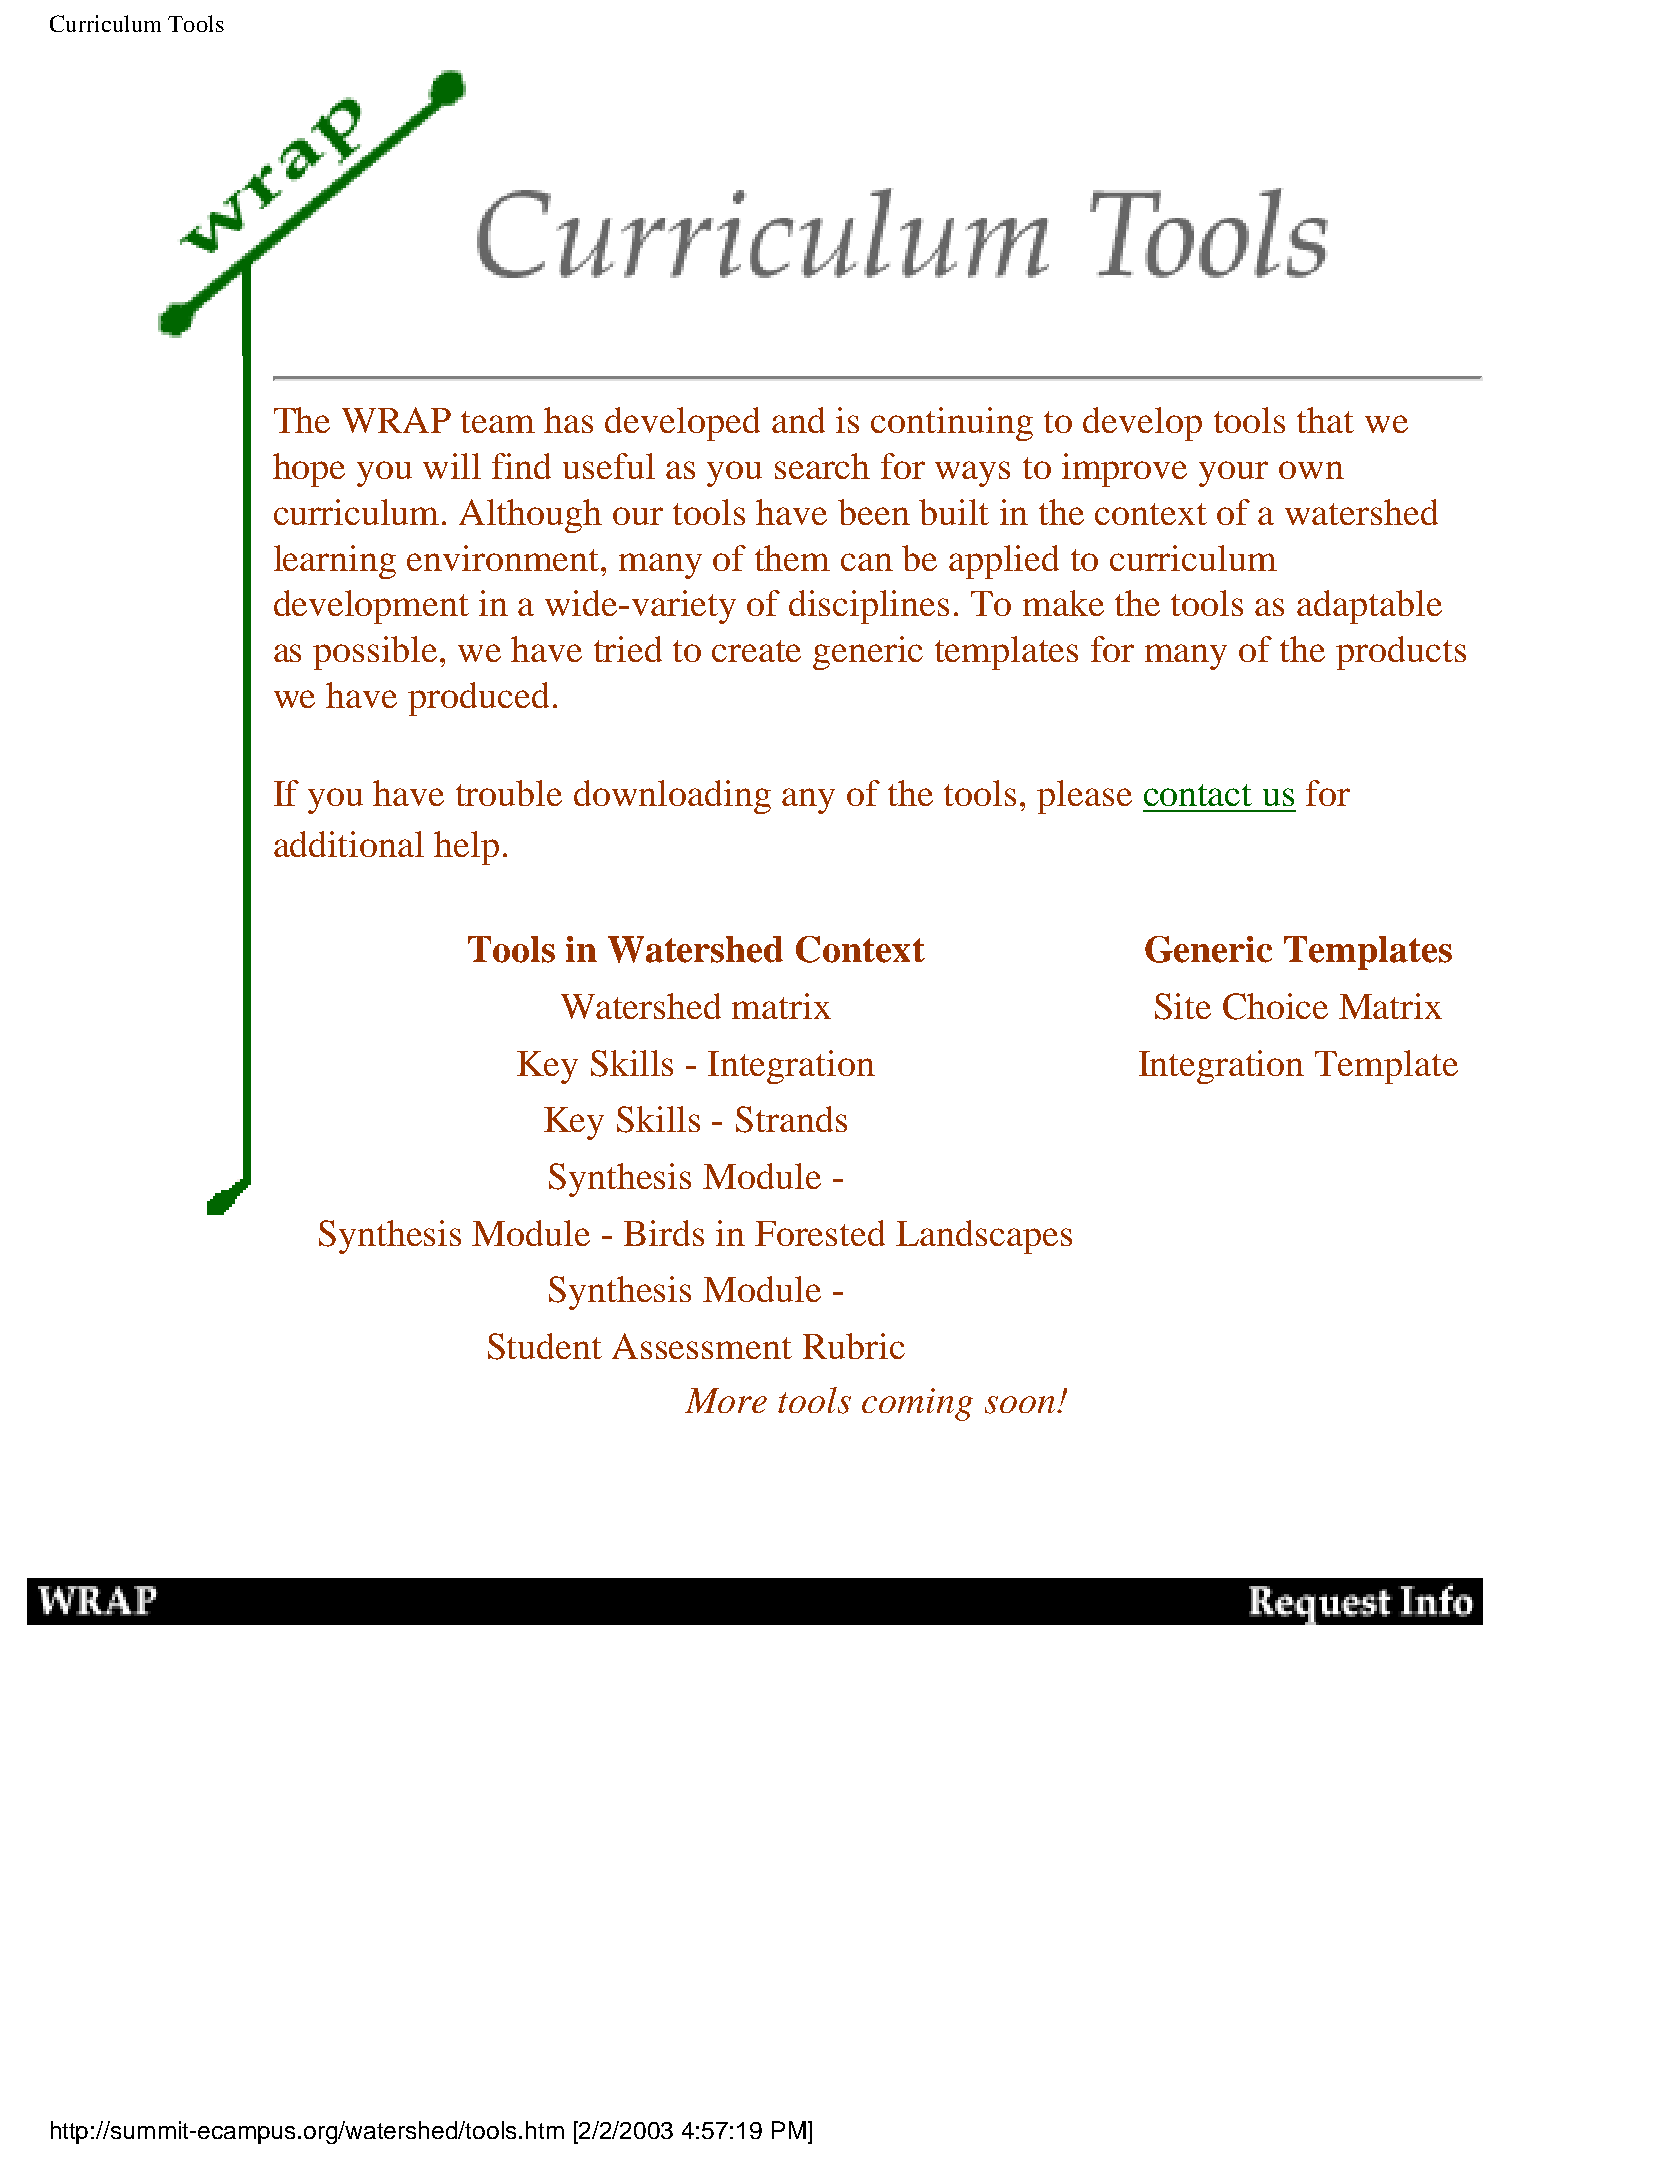  Describe the element at coordinates (854, 1346) in the screenshot. I see `Rubric` at that location.
